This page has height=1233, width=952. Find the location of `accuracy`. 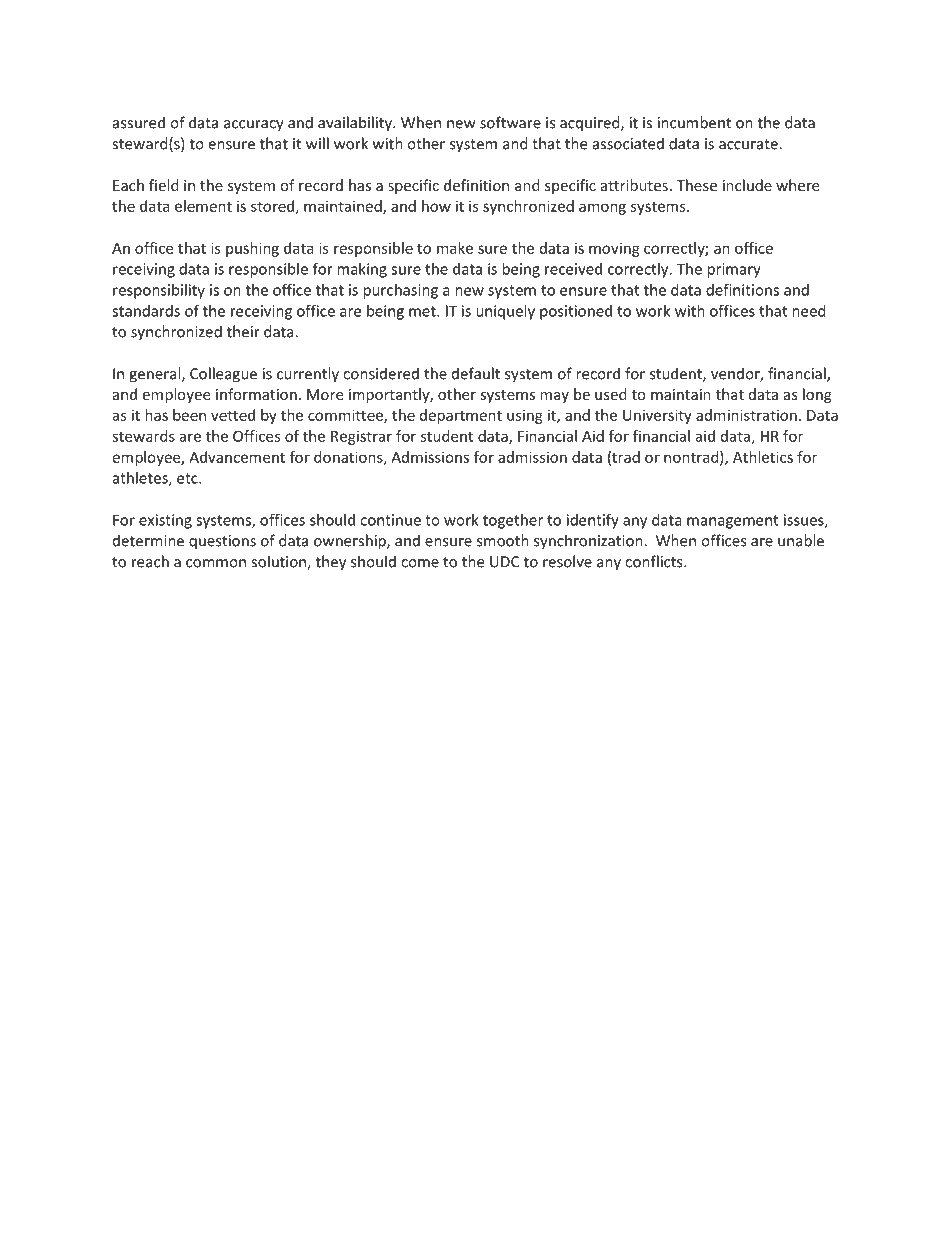

accuracy is located at coordinates (254, 126).
